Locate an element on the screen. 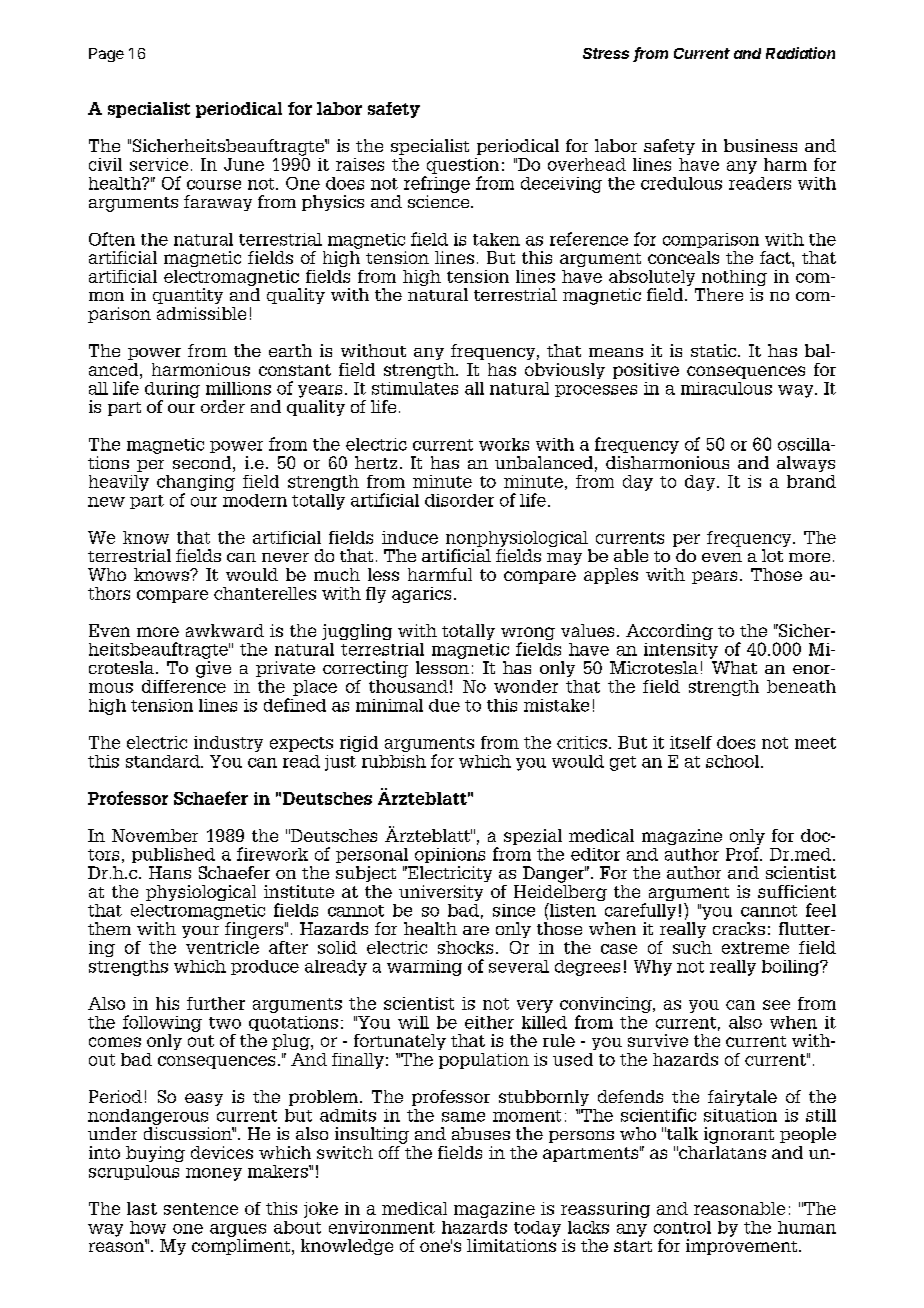 This screenshot has height=1308, width=924. changing is located at coordinates (196, 484).
